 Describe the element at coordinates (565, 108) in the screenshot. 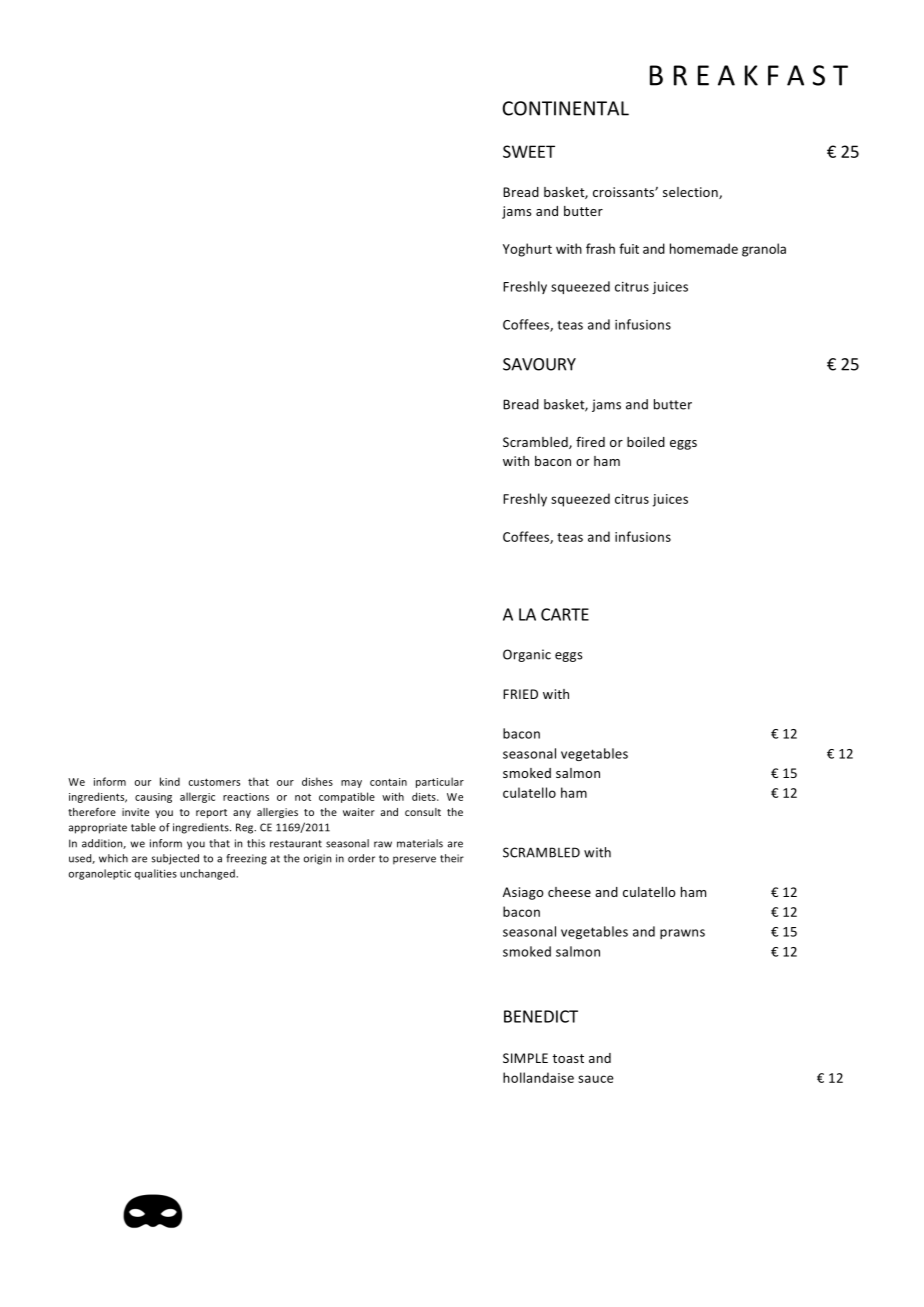

I see `CONTINENTAL` at that location.
